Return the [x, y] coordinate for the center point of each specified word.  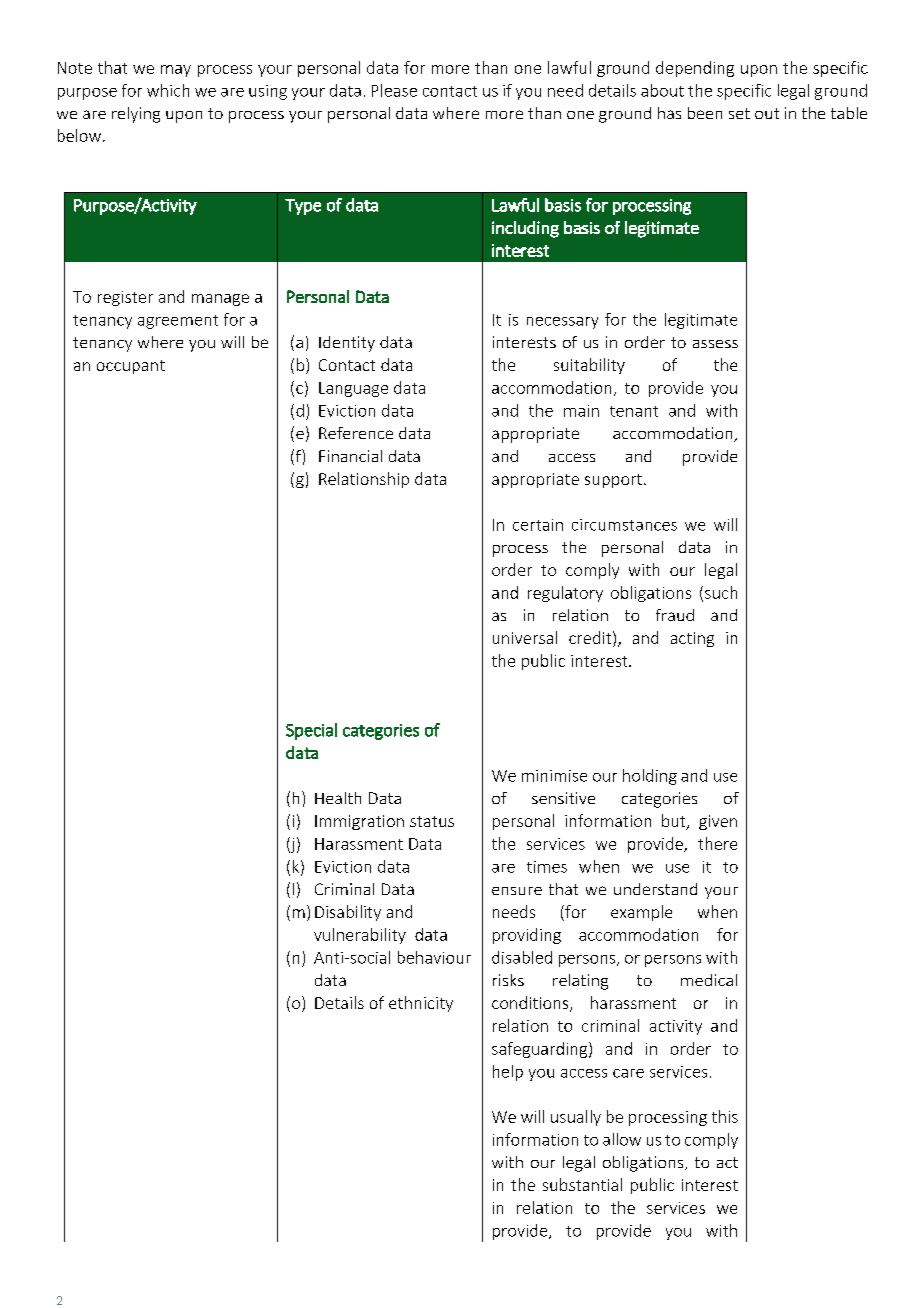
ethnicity [421, 1004]
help [508, 1073]
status [432, 821]
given [718, 822]
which [168, 90]
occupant [131, 367]
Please [394, 90]
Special [311, 731]
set [739, 113]
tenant [634, 411]
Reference [356, 433]
